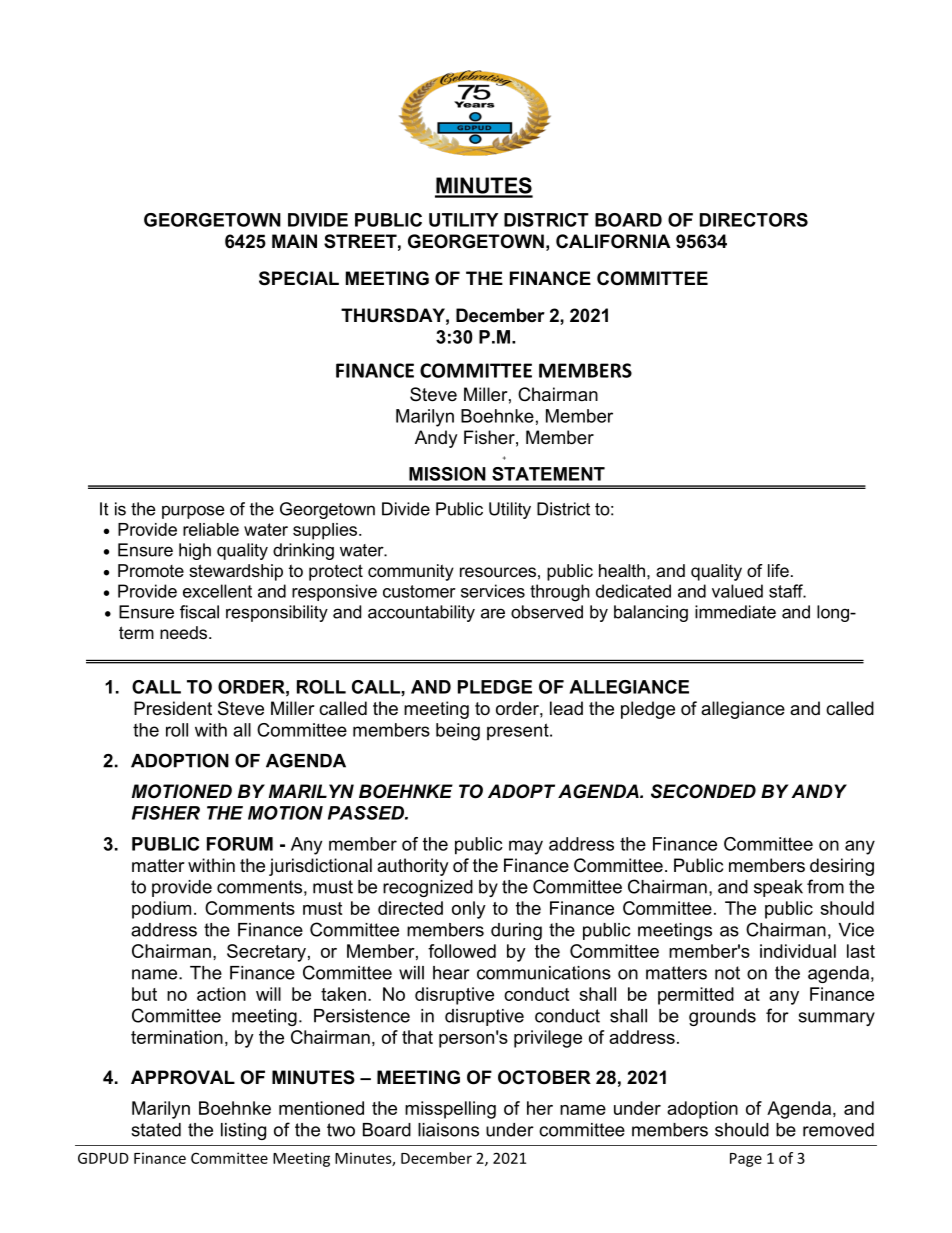  What do you see at coordinates (519, 732) in the screenshot?
I see `present` at bounding box center [519, 732].
